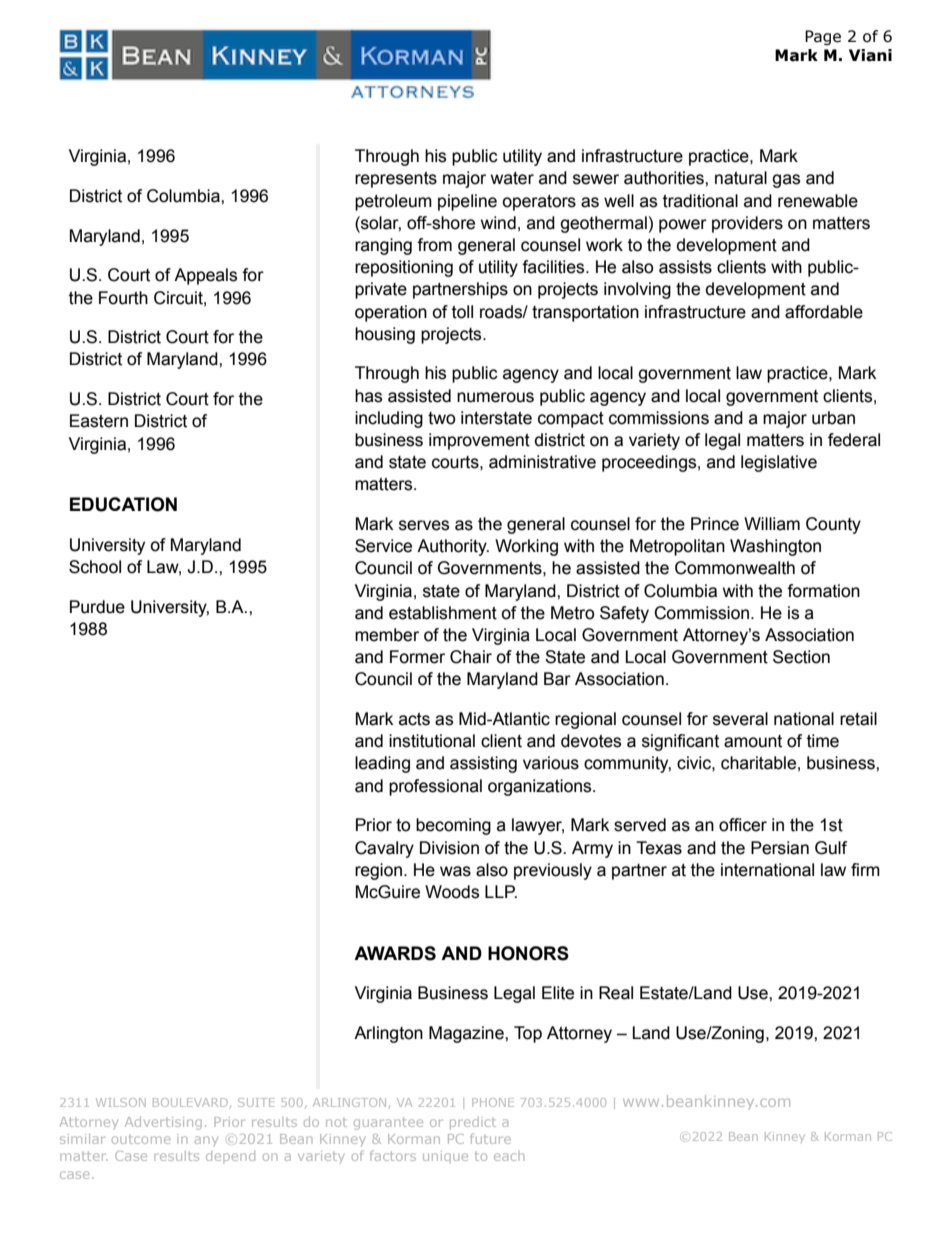  What do you see at coordinates (443, 613) in the document?
I see `establishment` at bounding box center [443, 613].
